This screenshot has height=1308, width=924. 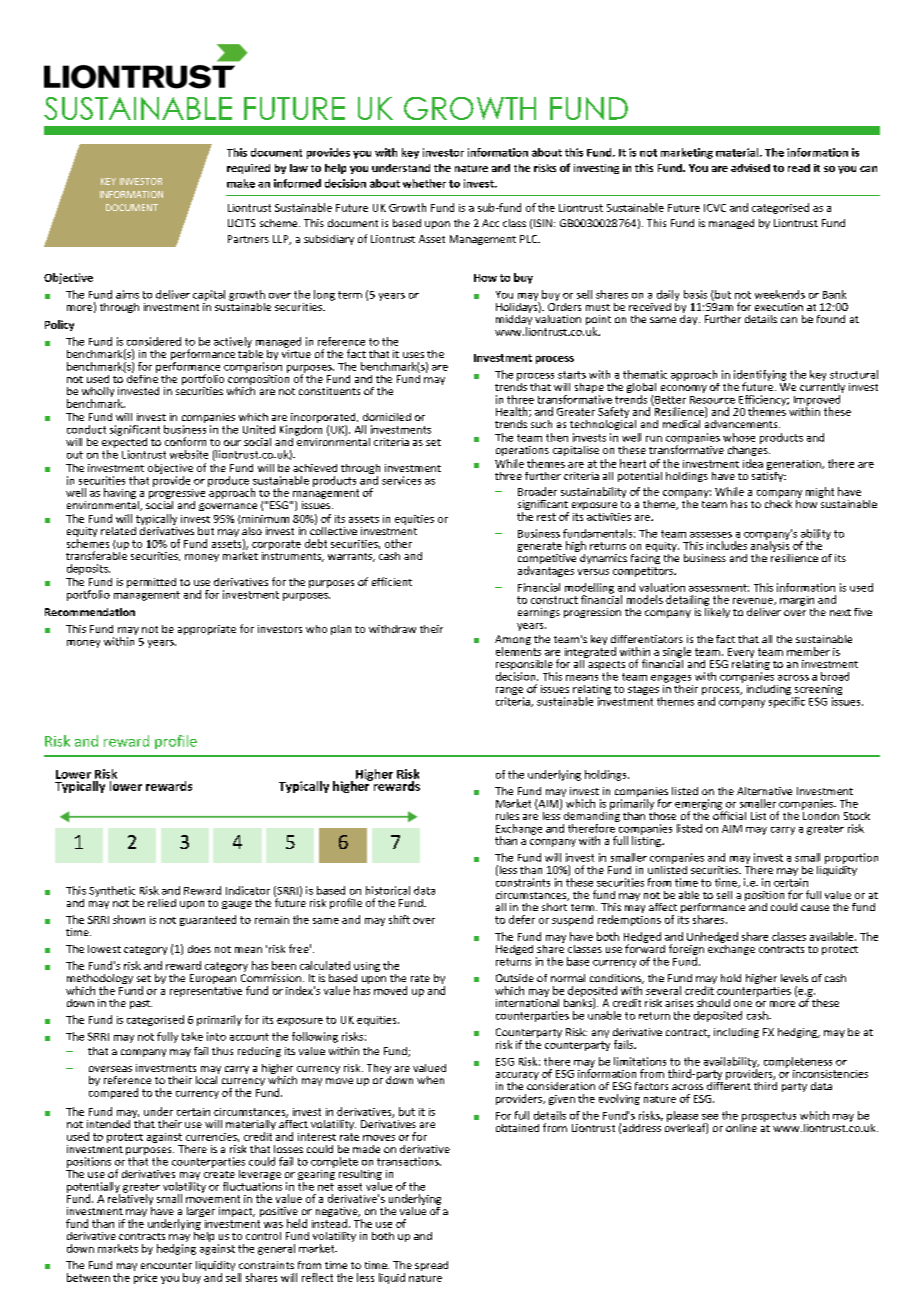 What do you see at coordinates (241, 183) in the screenshot?
I see `make` at bounding box center [241, 183].
